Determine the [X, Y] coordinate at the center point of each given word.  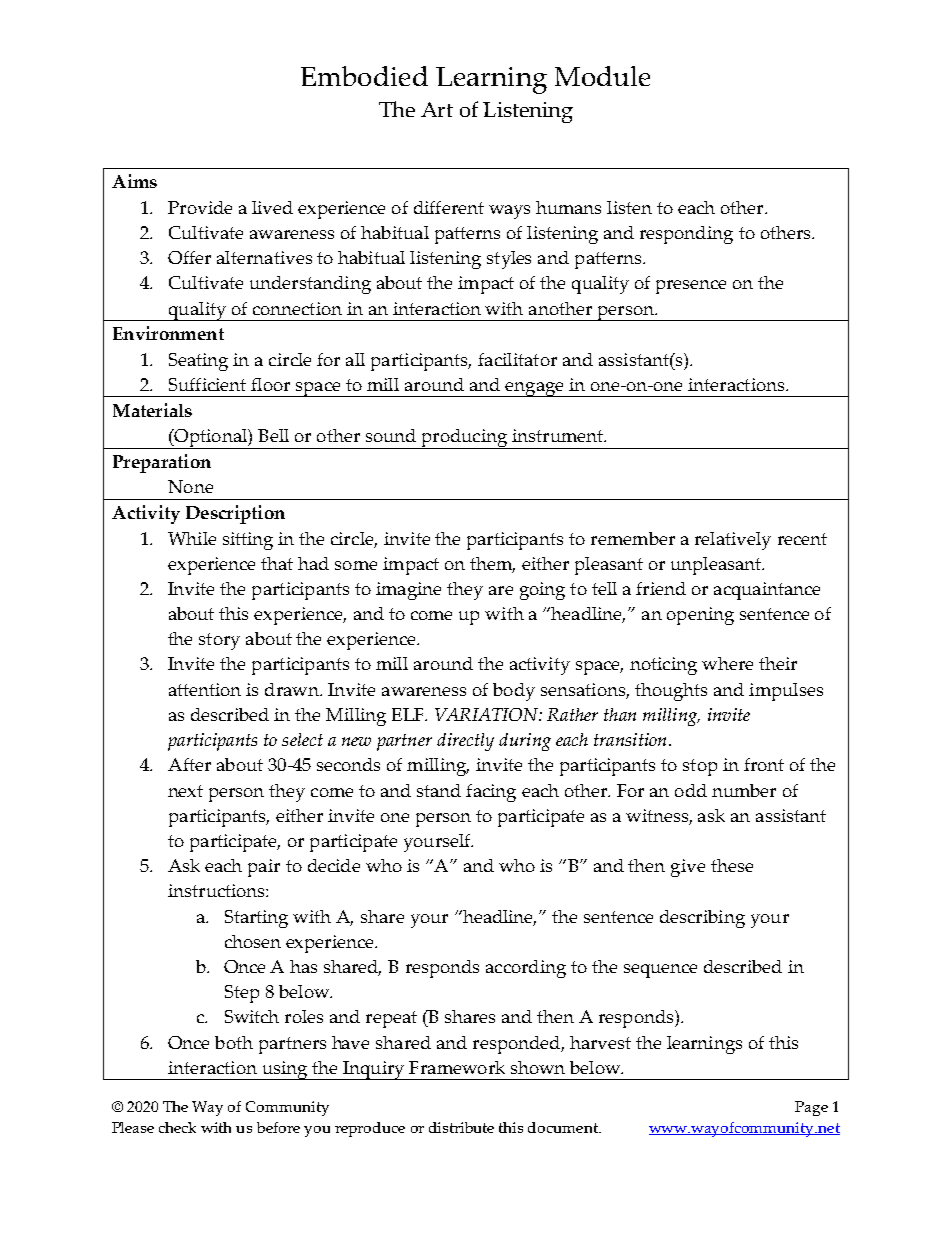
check [177, 1127]
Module [602, 76]
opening [700, 616]
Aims [134, 181]
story [219, 641]
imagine [408, 591]
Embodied [364, 76]
